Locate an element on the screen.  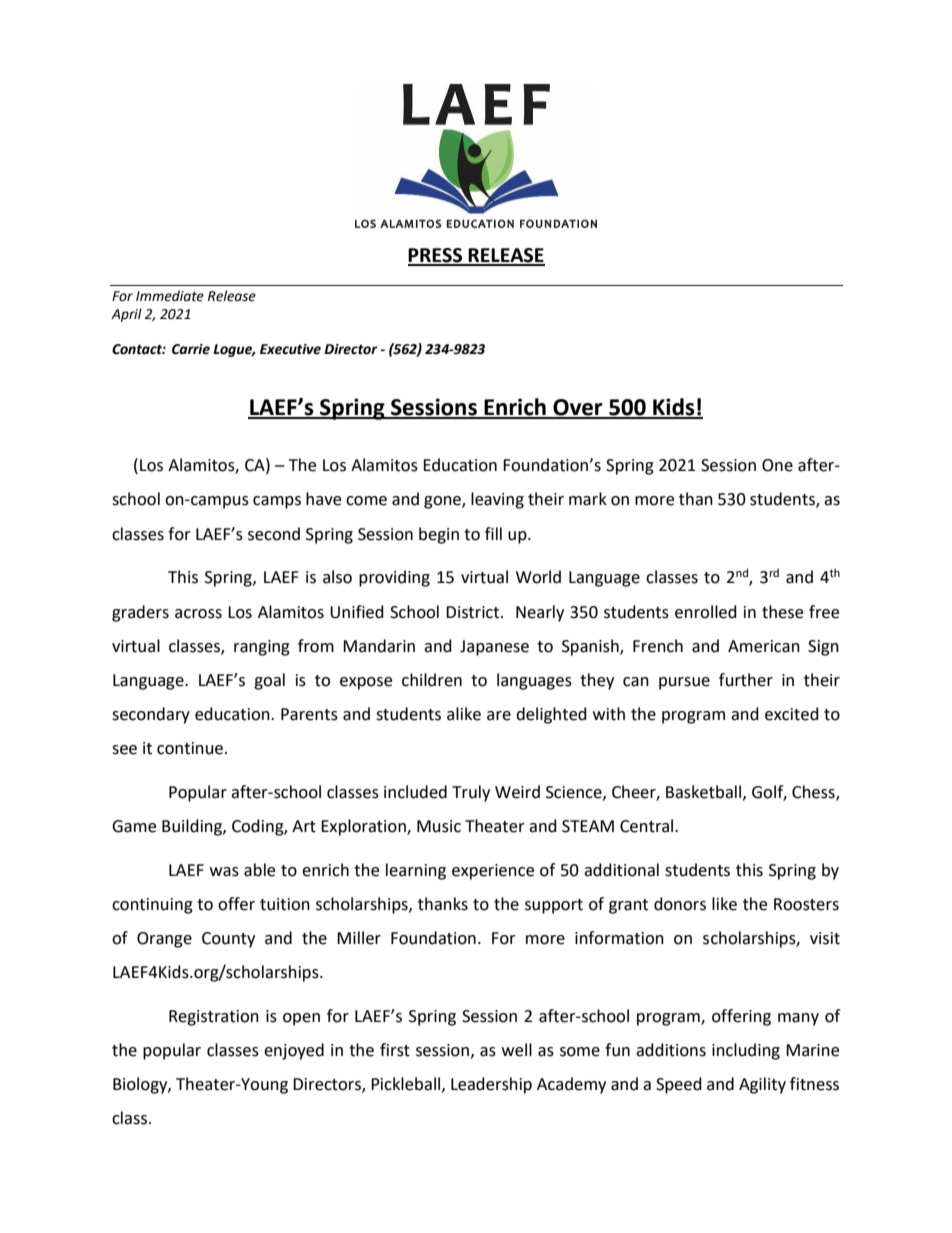
PRESS is located at coordinates (436, 256).
